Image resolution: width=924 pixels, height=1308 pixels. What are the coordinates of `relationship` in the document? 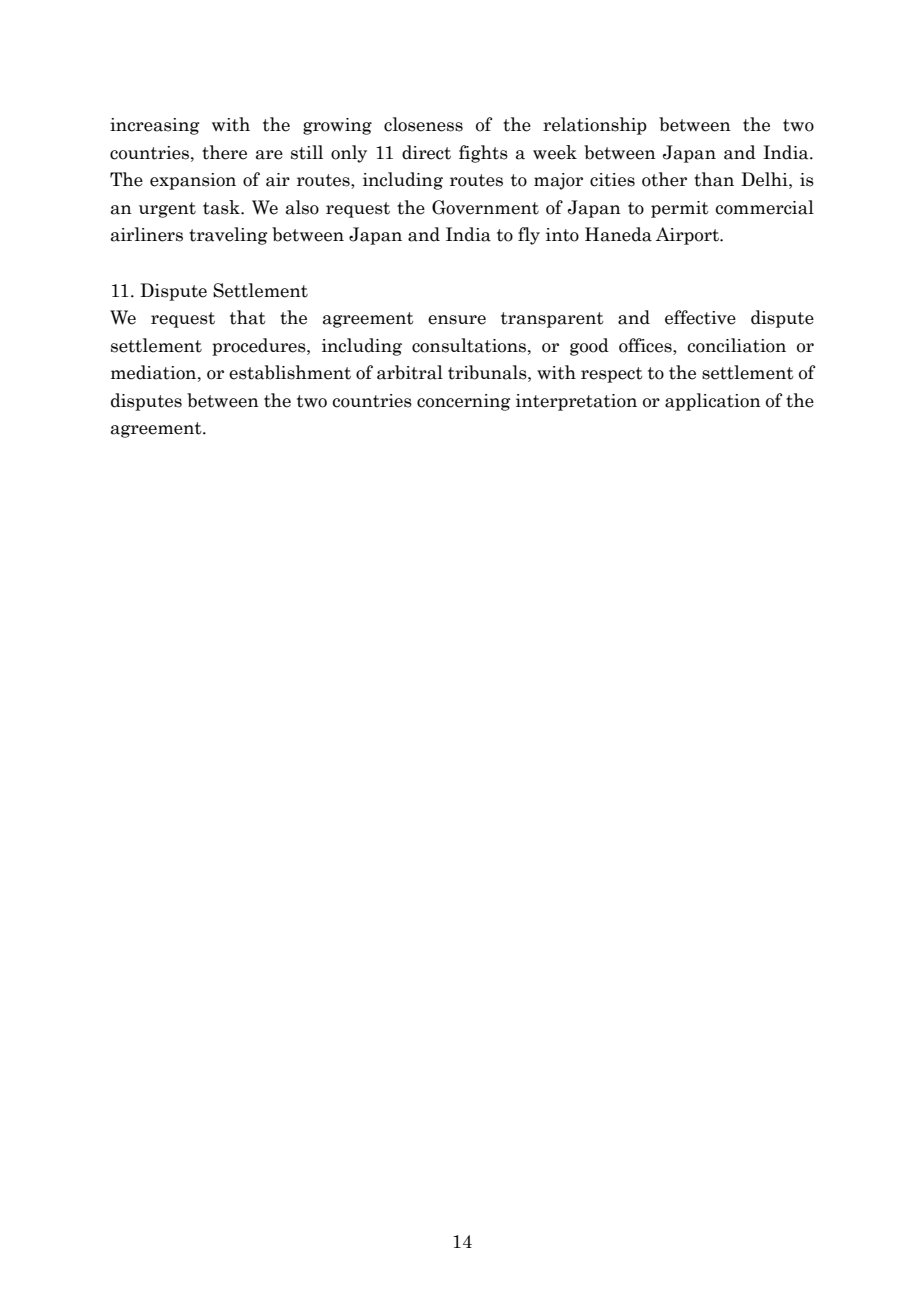 It's located at (595, 126).
